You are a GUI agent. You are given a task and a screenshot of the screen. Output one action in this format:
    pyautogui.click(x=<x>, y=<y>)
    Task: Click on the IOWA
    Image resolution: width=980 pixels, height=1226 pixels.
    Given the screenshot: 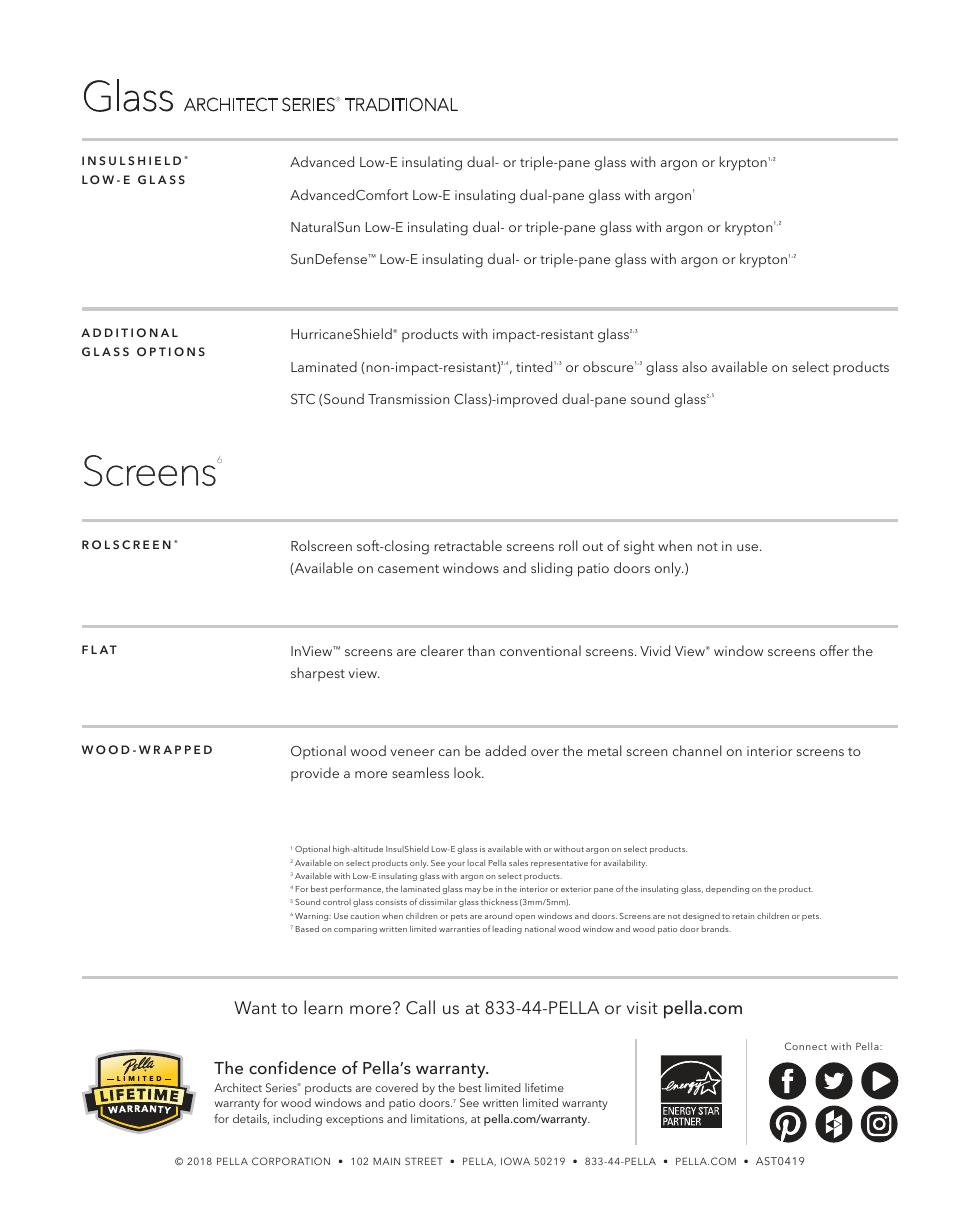 What is the action you would take?
    pyautogui.click(x=515, y=1161)
